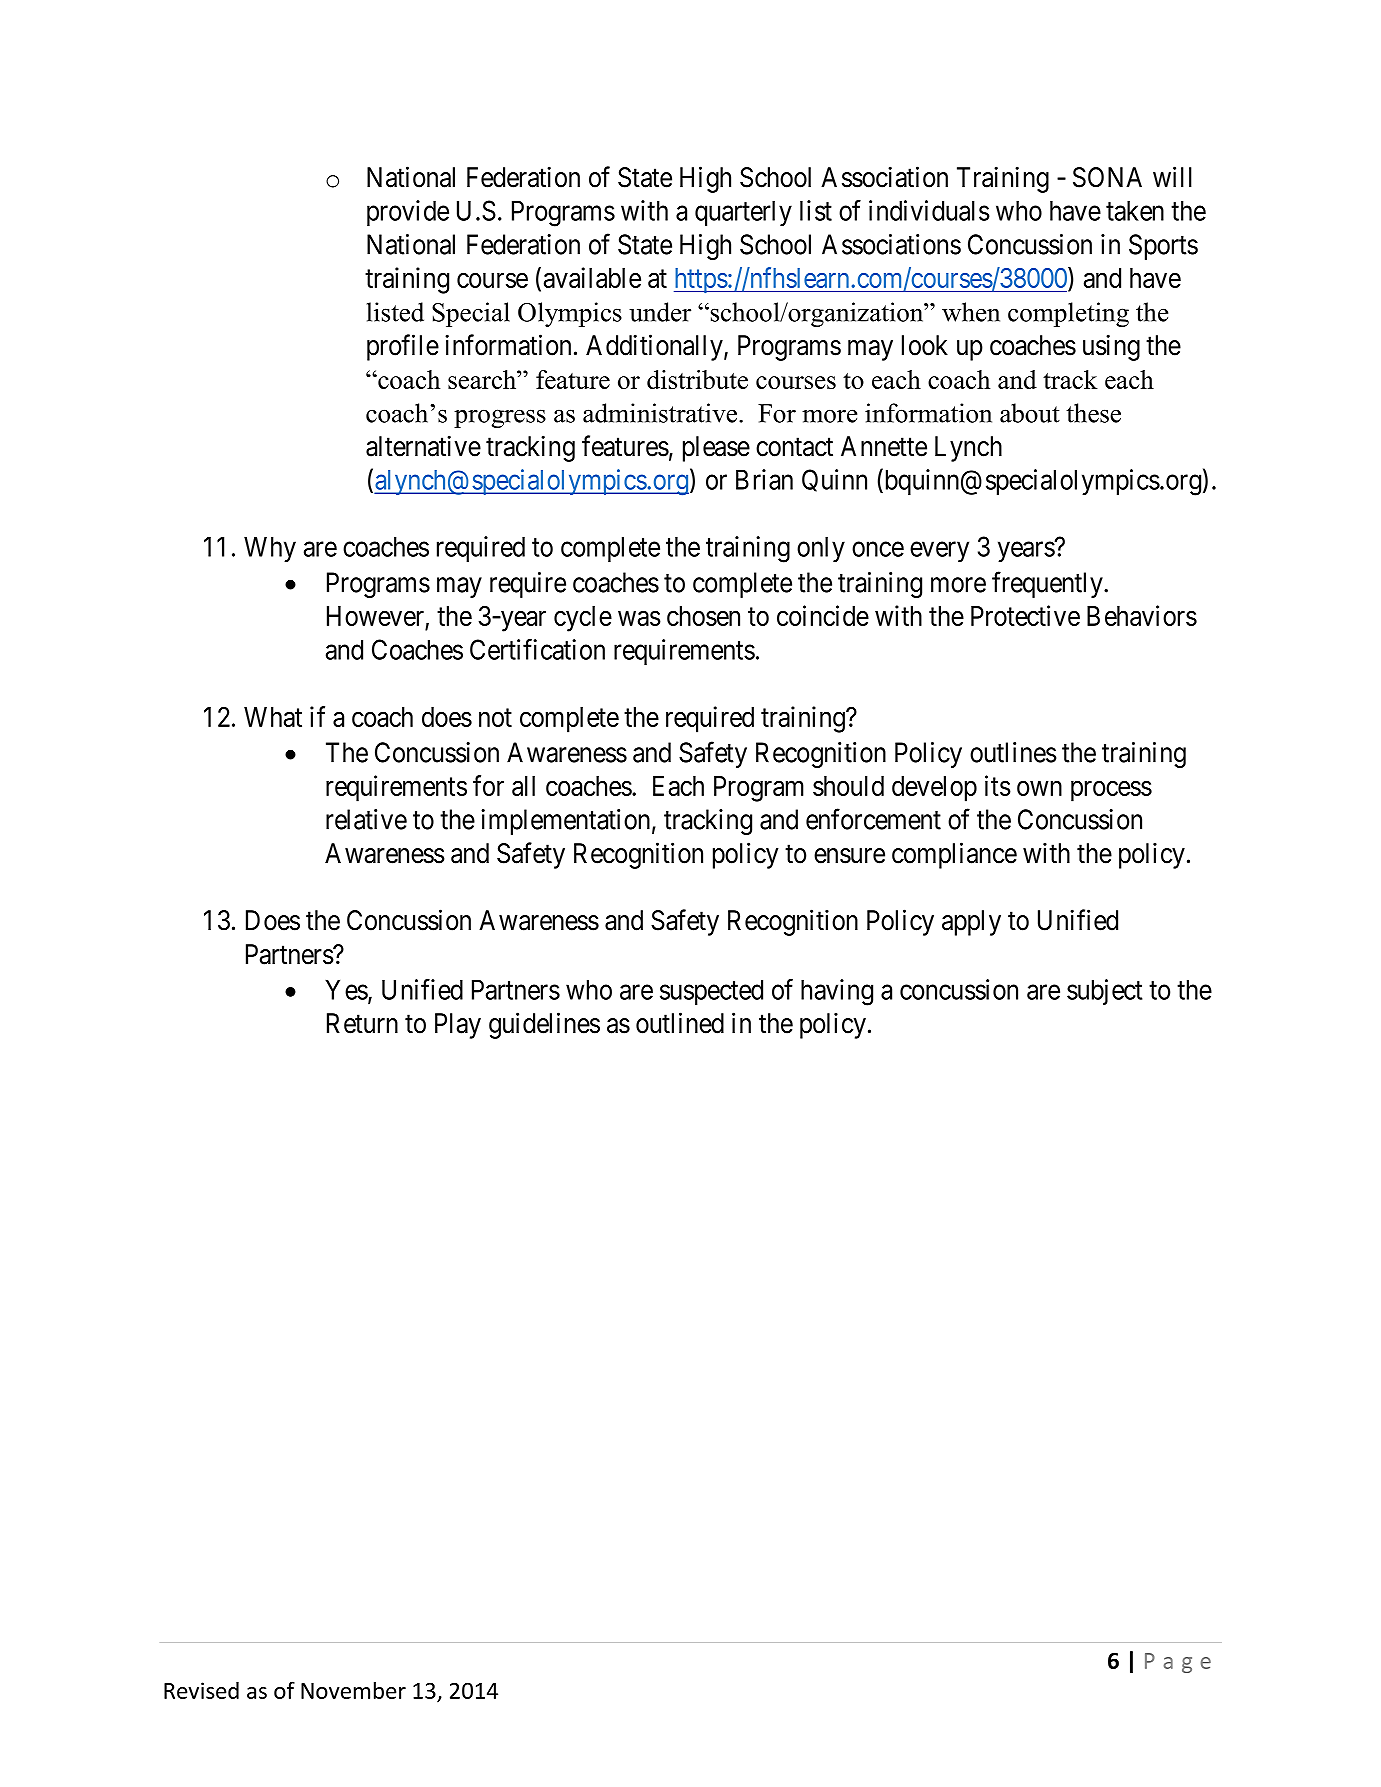 The height and width of the document is (1787, 1381). What do you see at coordinates (362, 1023) in the document?
I see `Return` at bounding box center [362, 1023].
